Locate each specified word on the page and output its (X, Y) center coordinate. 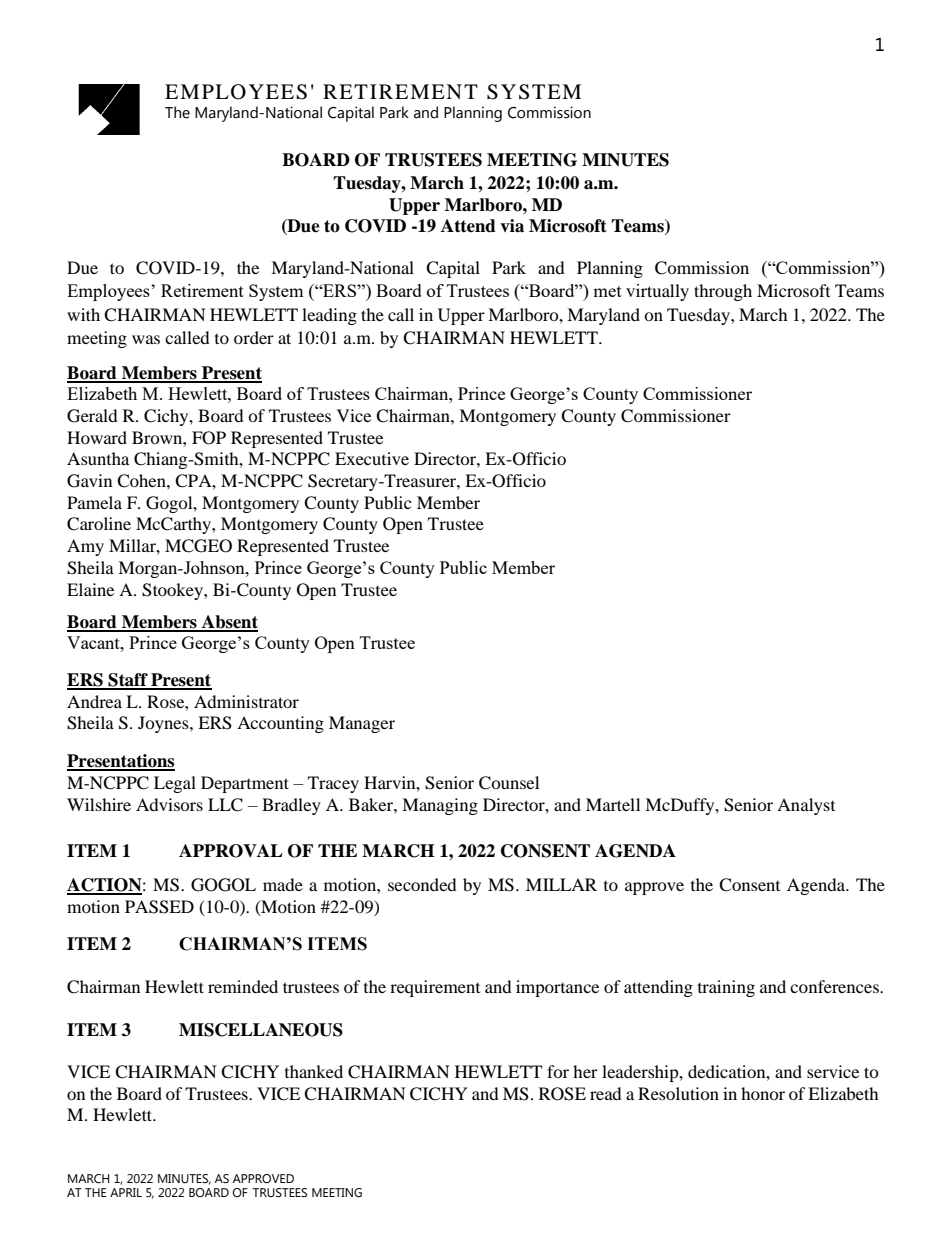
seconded (422, 884)
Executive (372, 458)
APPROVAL (231, 851)
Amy (85, 547)
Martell (613, 804)
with (83, 314)
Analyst (806, 806)
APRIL (126, 1192)
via (512, 226)
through (723, 292)
